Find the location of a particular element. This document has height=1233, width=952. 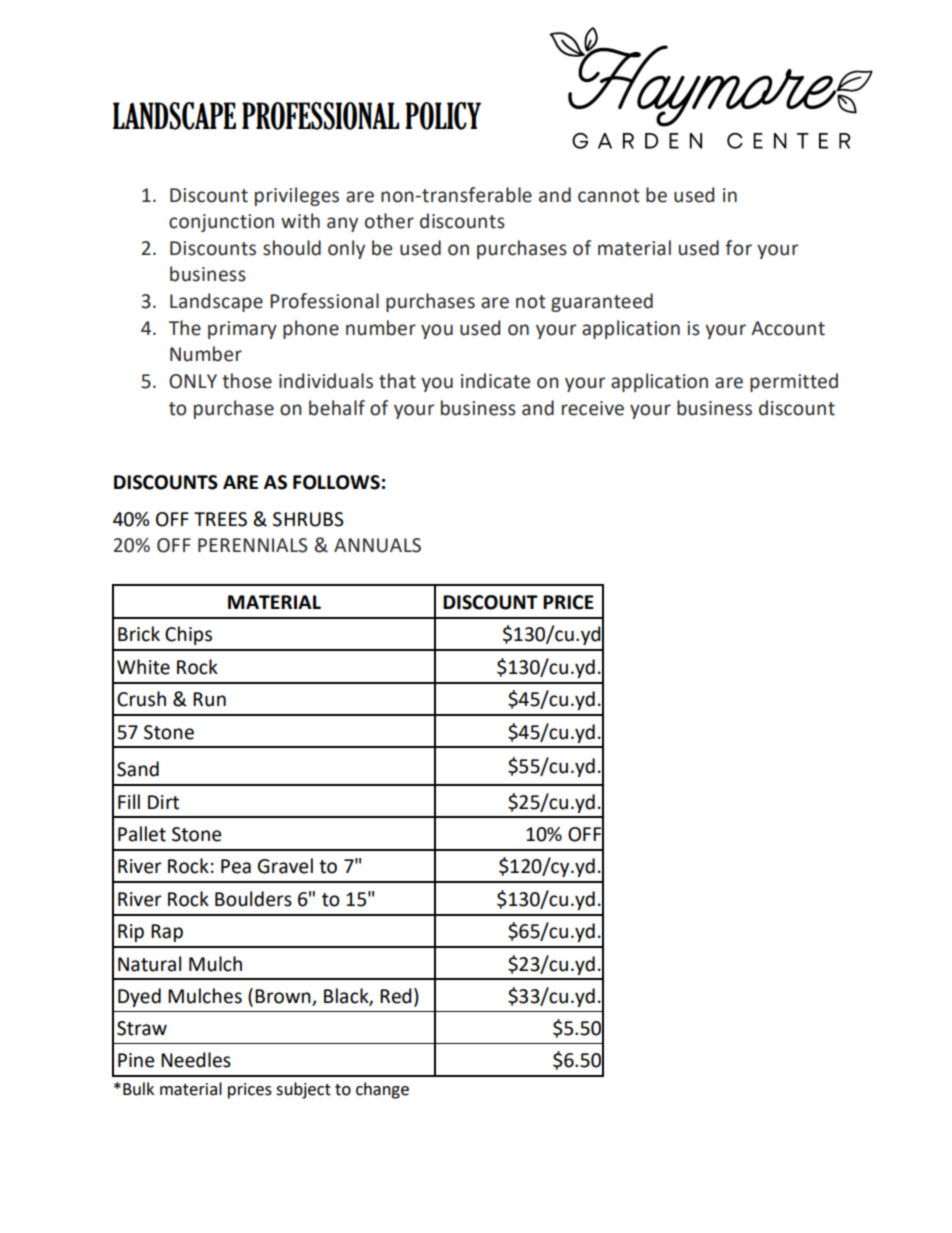

Pine is located at coordinates (136, 1060).
